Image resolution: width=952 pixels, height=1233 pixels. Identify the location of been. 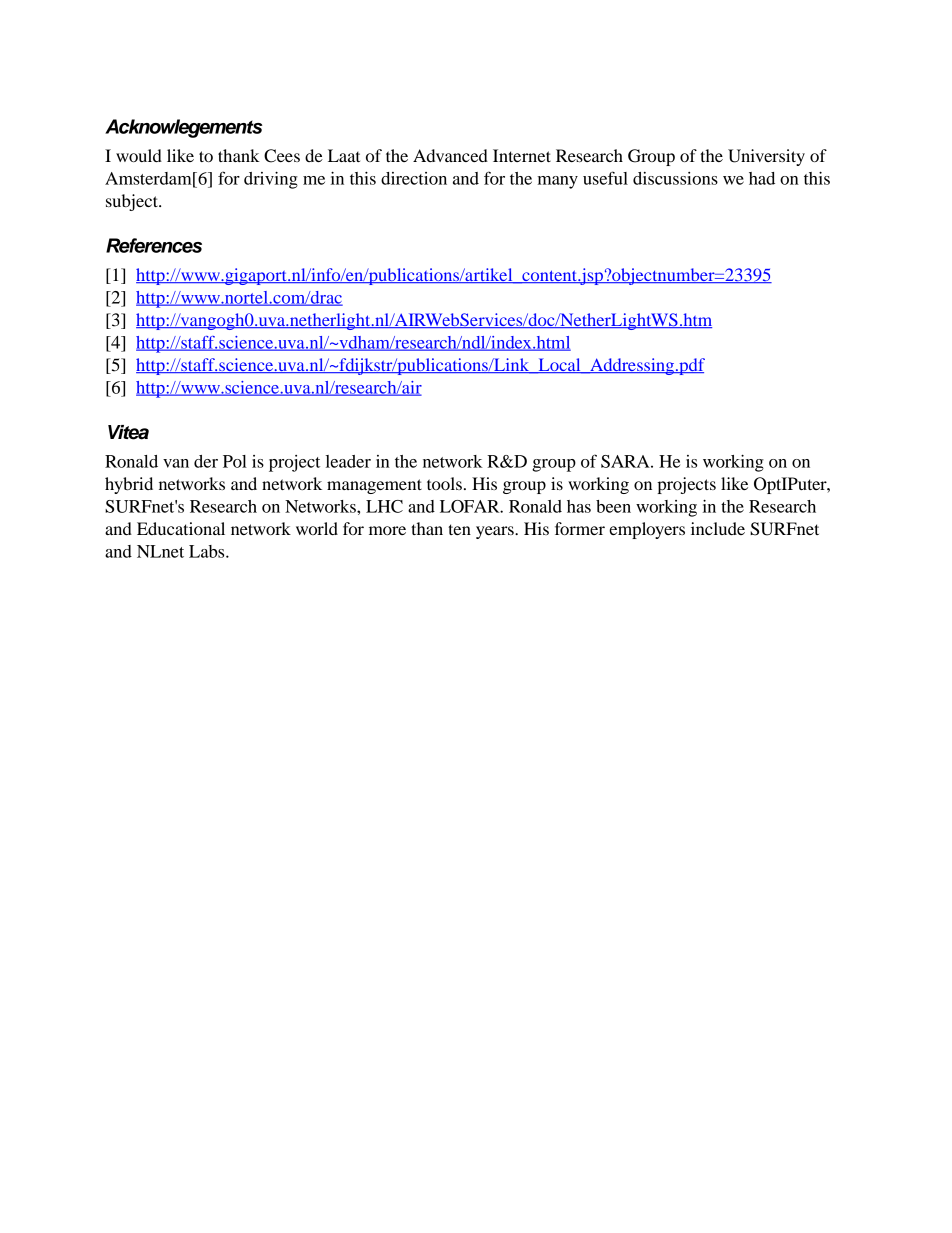
(613, 506).
